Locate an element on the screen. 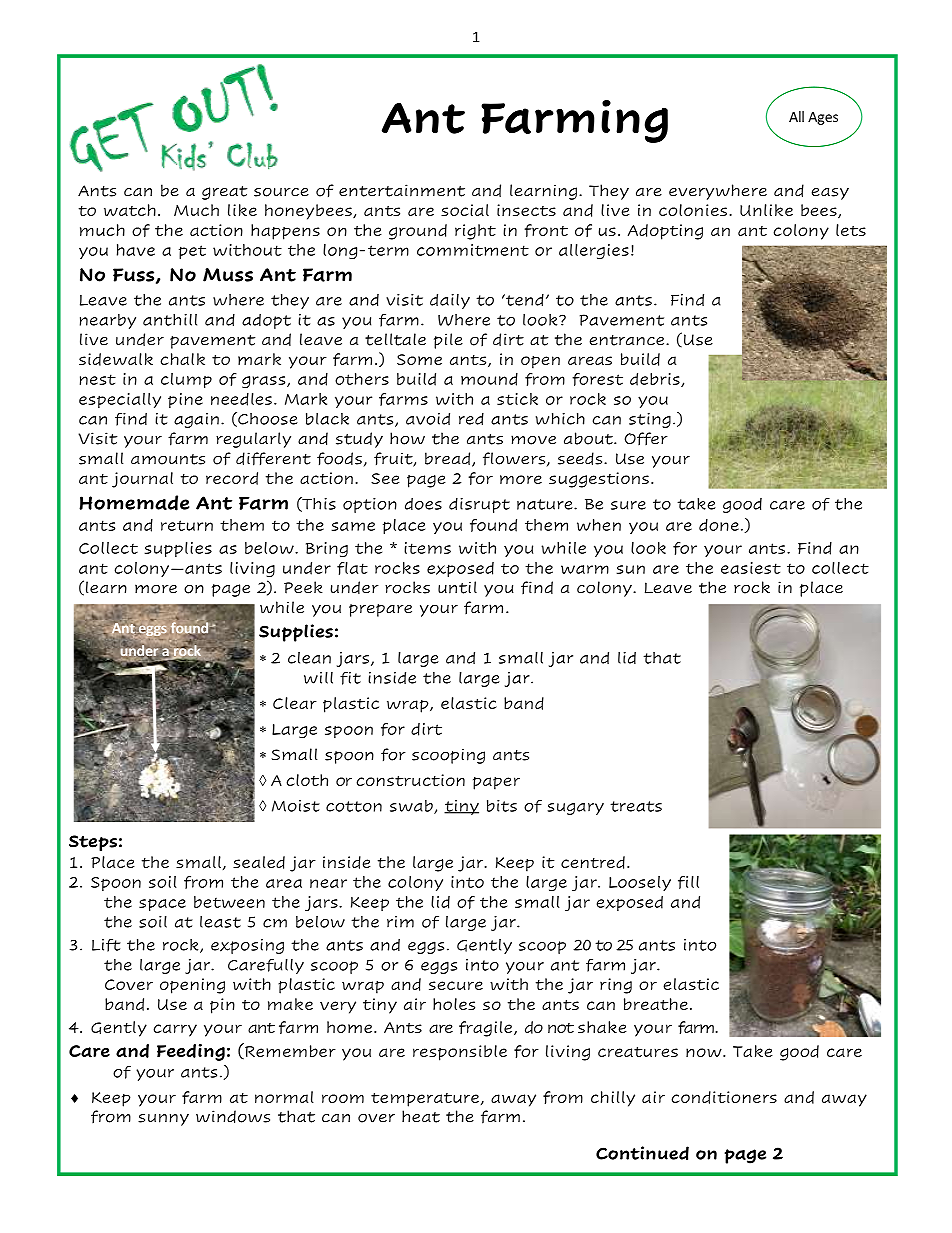 Image resolution: width=952 pixels, height=1233 pixels. pine is located at coordinates (185, 400).
